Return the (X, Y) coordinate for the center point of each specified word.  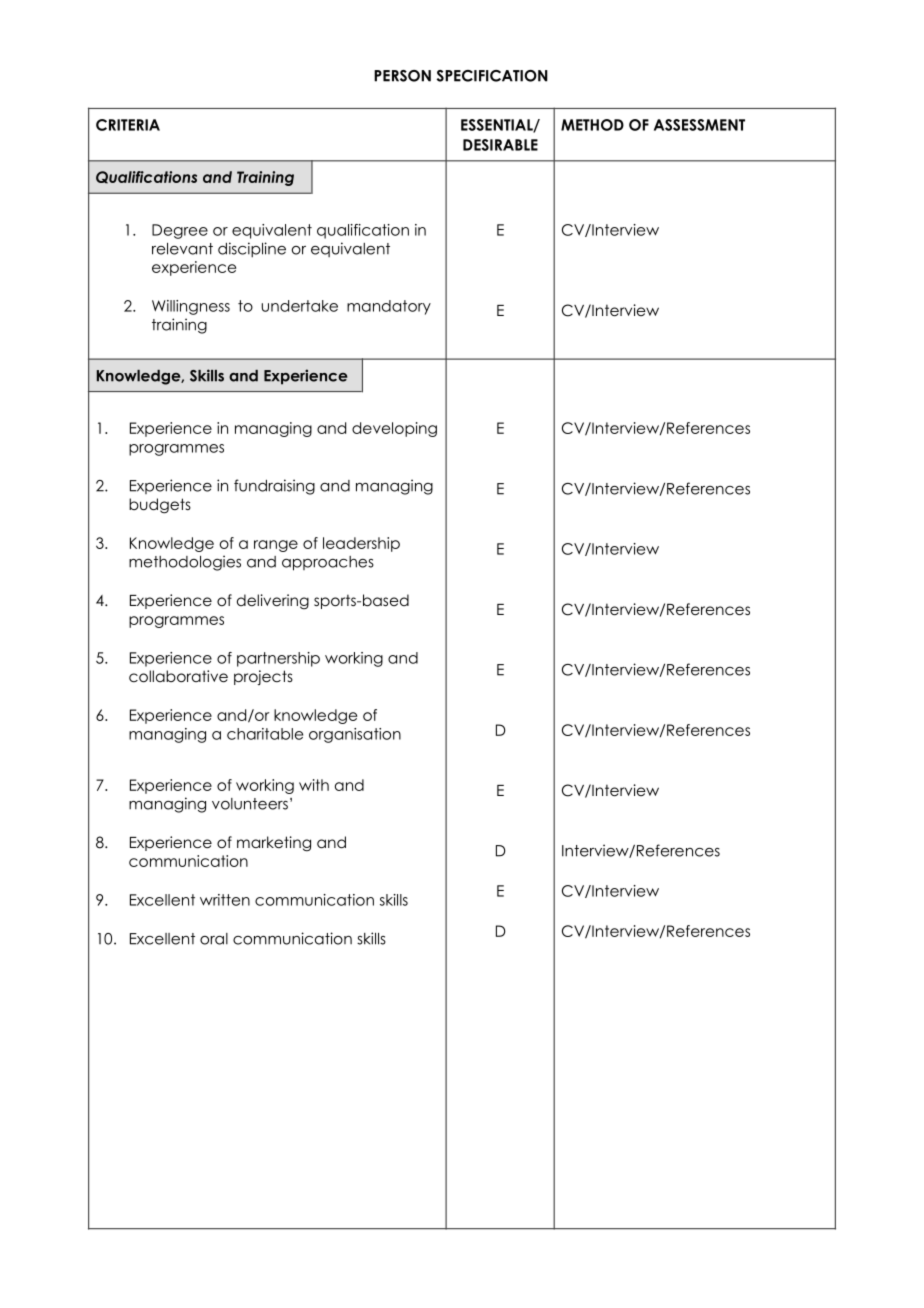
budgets (160, 506)
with (314, 785)
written (225, 900)
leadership (361, 544)
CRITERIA (128, 125)
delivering (273, 601)
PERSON (402, 76)
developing (394, 429)
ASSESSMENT (699, 125)
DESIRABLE (500, 145)
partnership (278, 659)
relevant (182, 249)
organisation (355, 735)
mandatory (389, 307)
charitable (265, 734)
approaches (328, 563)
